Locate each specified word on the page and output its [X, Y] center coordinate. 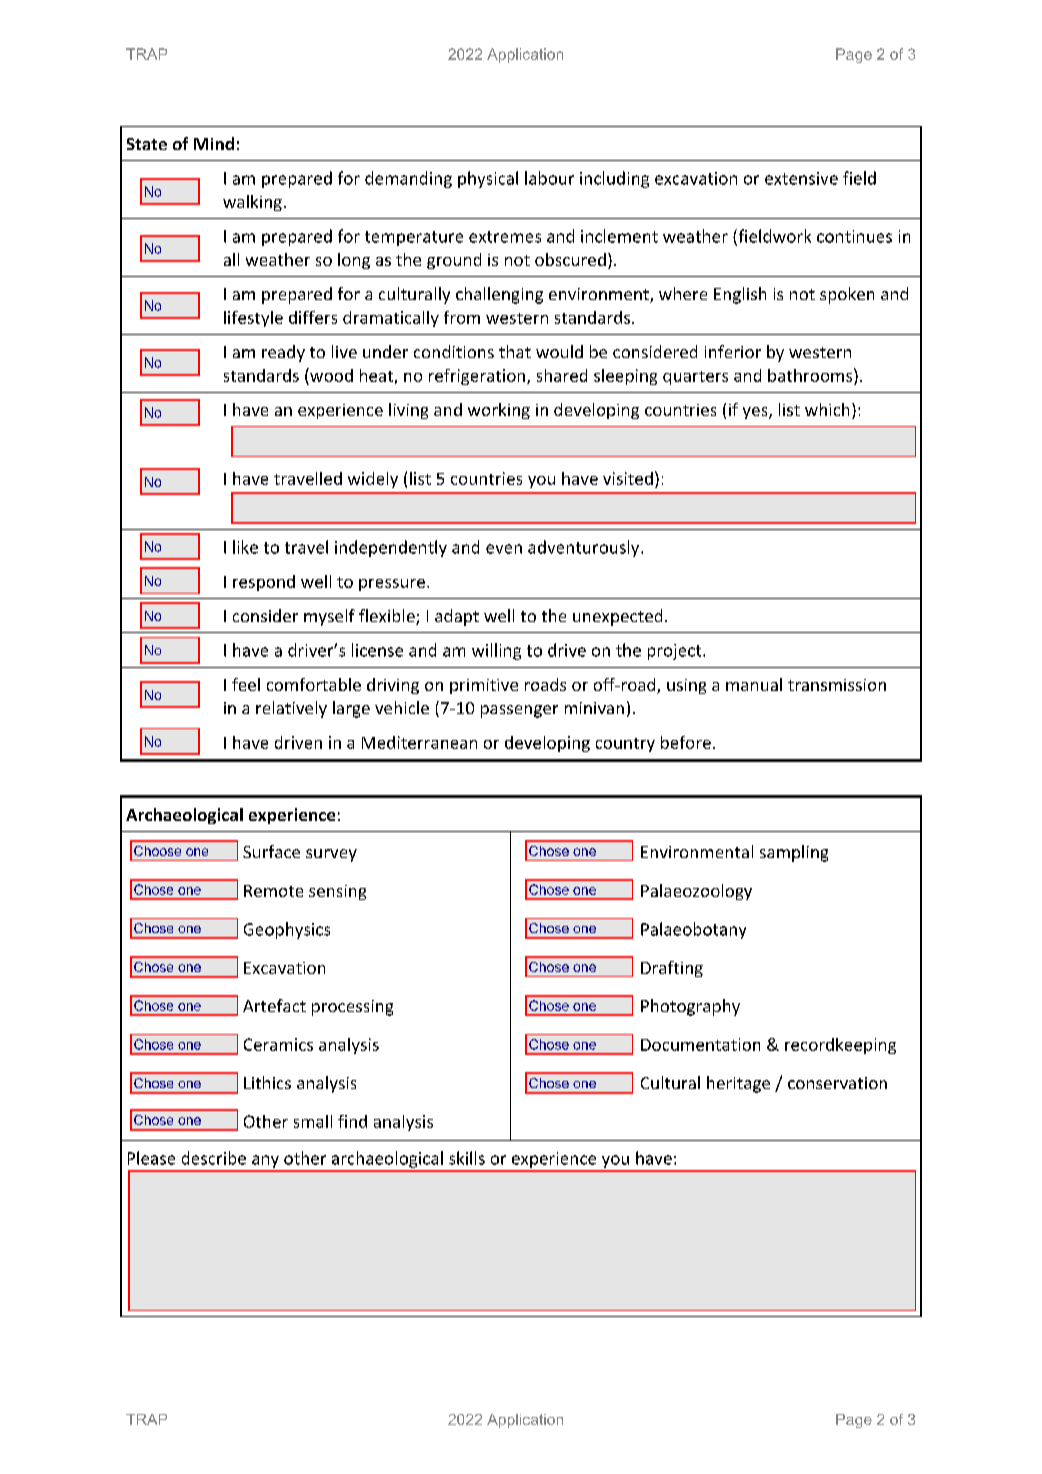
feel [246, 684]
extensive [801, 178]
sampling [794, 853]
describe [214, 1158]
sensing [337, 892]
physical [488, 179]
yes [756, 413]
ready [283, 353]
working [499, 411]
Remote [273, 891]
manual [754, 684]
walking [252, 203]
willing [496, 651]
